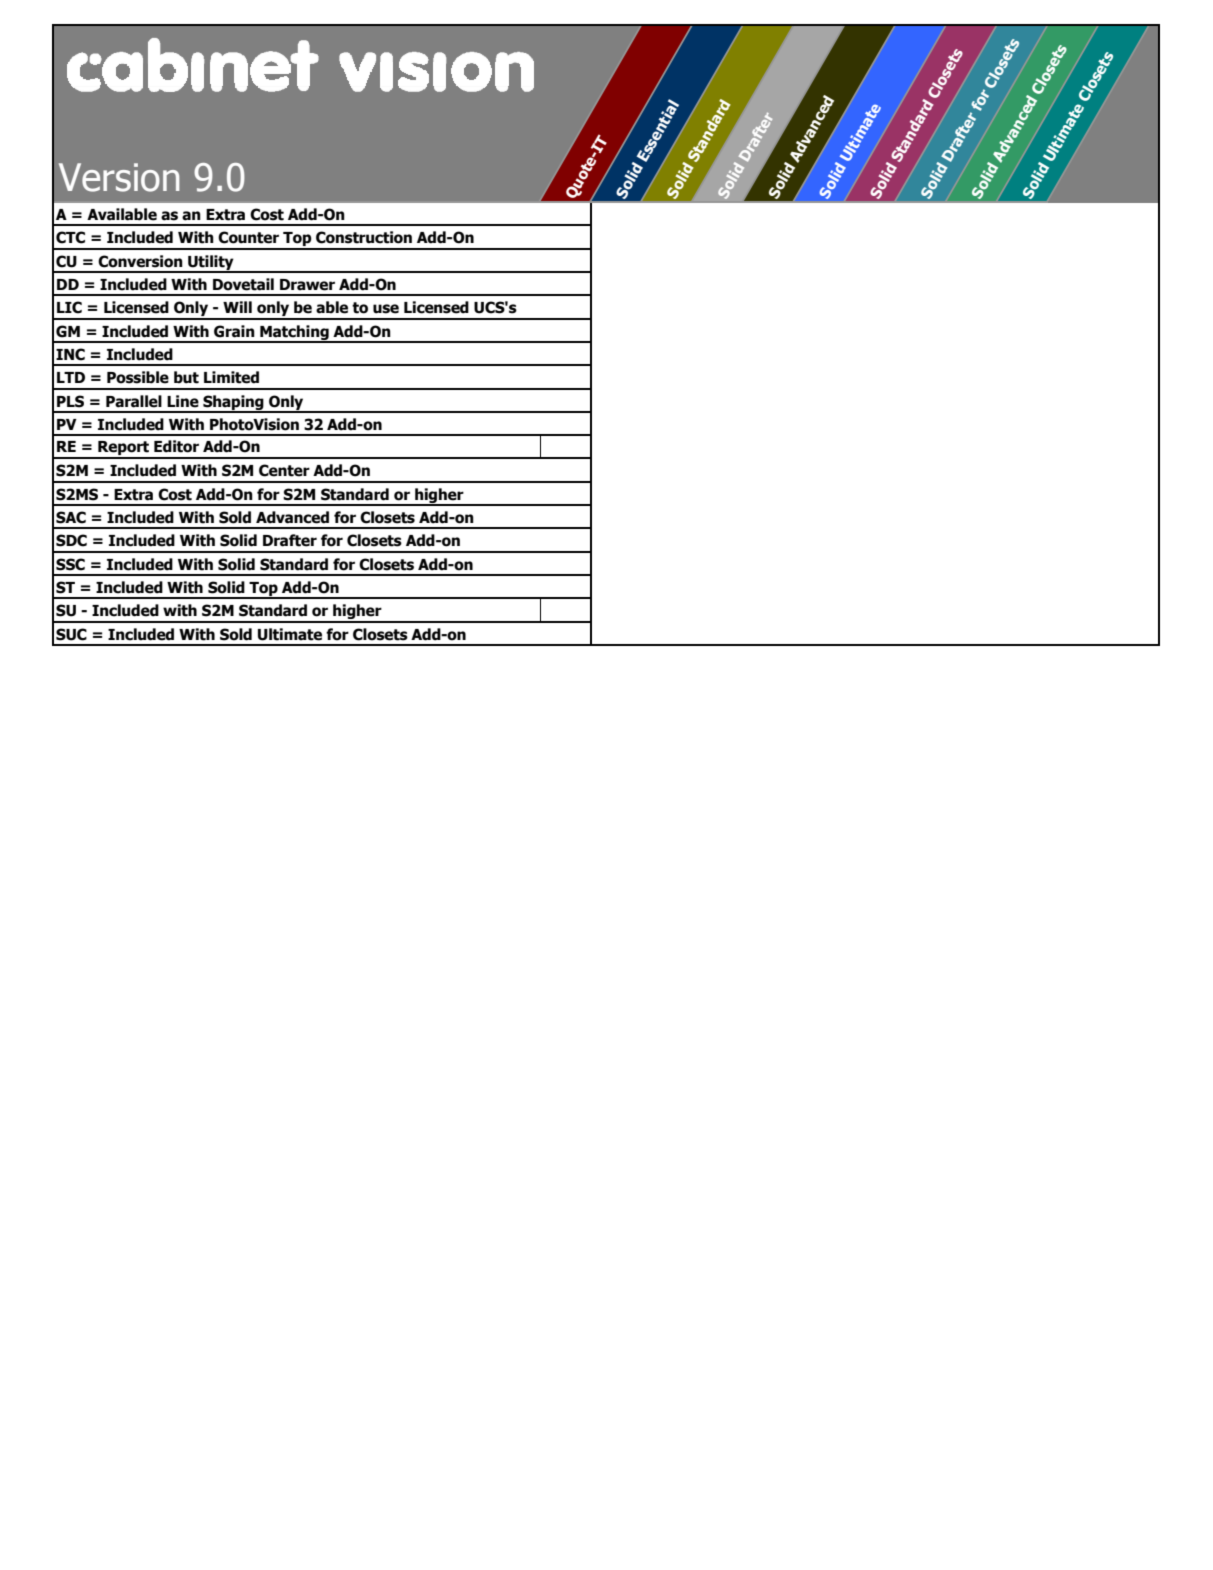 The width and height of the image is (1213, 1570). I want to click on SSC, so click(70, 564).
